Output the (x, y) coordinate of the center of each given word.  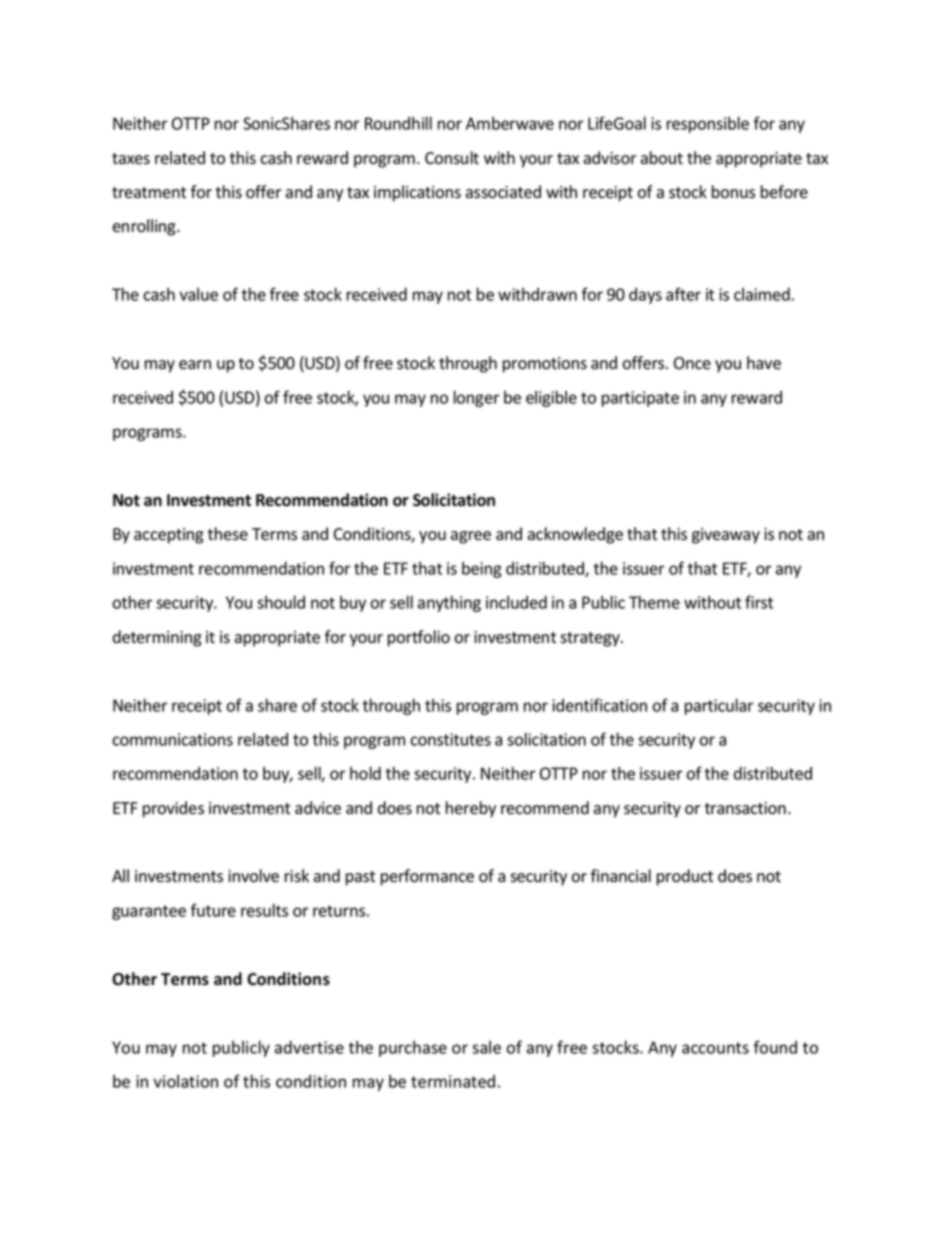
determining (157, 638)
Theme (654, 602)
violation (186, 1081)
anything (449, 603)
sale (486, 1047)
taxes (131, 159)
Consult (452, 158)
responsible (708, 124)
